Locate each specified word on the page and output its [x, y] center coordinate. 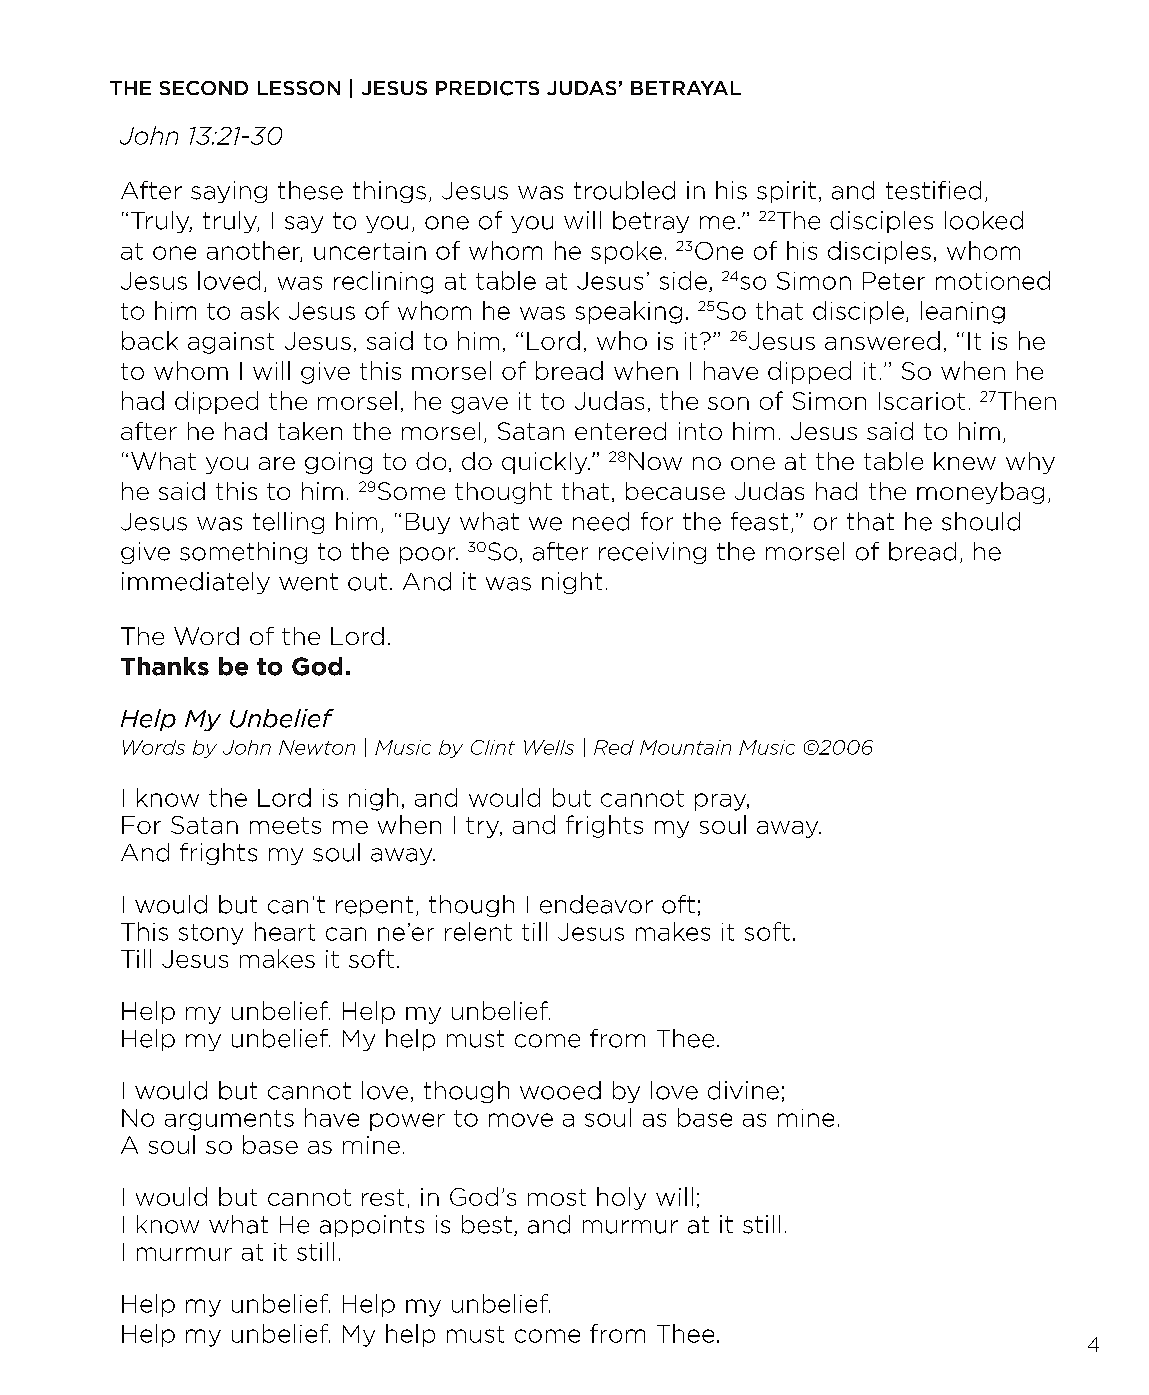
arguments [229, 1120]
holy [621, 1198]
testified [933, 190]
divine [743, 1090]
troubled [624, 190]
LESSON [299, 88]
